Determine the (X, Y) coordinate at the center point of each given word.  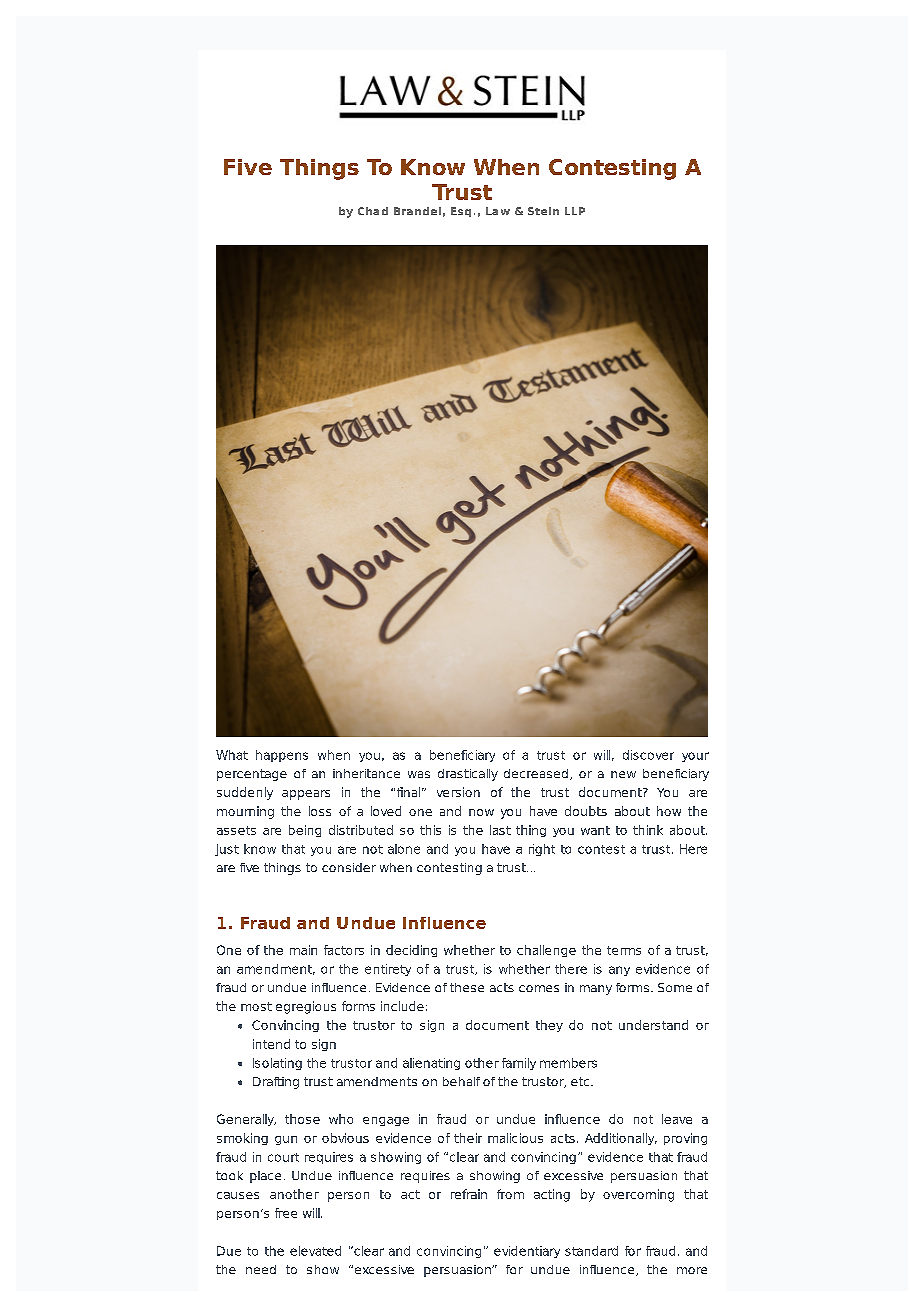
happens (282, 756)
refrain (469, 1194)
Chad (373, 211)
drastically (468, 775)
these (467, 987)
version (458, 792)
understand (653, 1025)
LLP (575, 211)
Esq (461, 212)
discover (648, 755)
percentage (252, 775)
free (286, 1213)
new (623, 774)
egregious (306, 1007)
